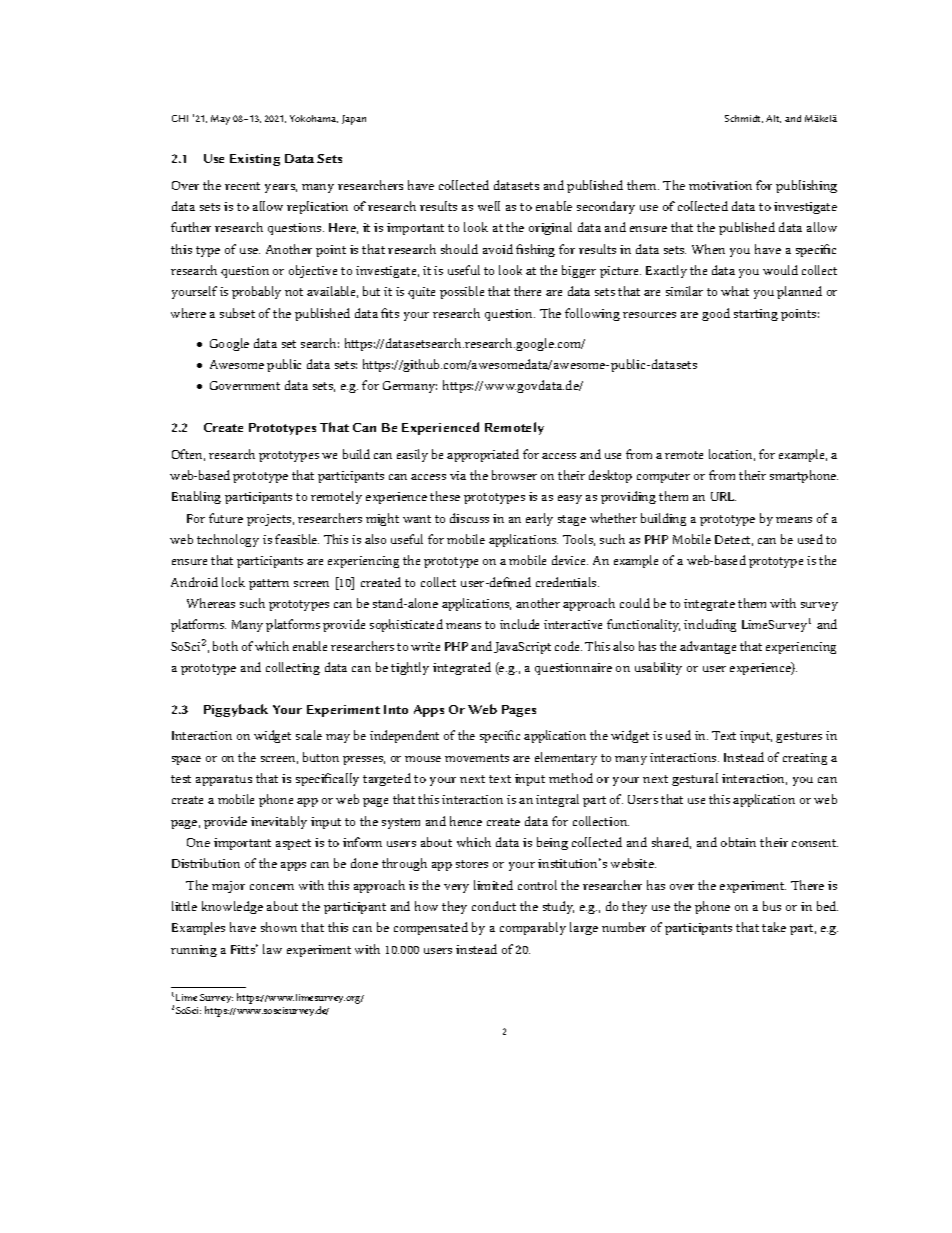  I want to click on include, so click(519, 624).
